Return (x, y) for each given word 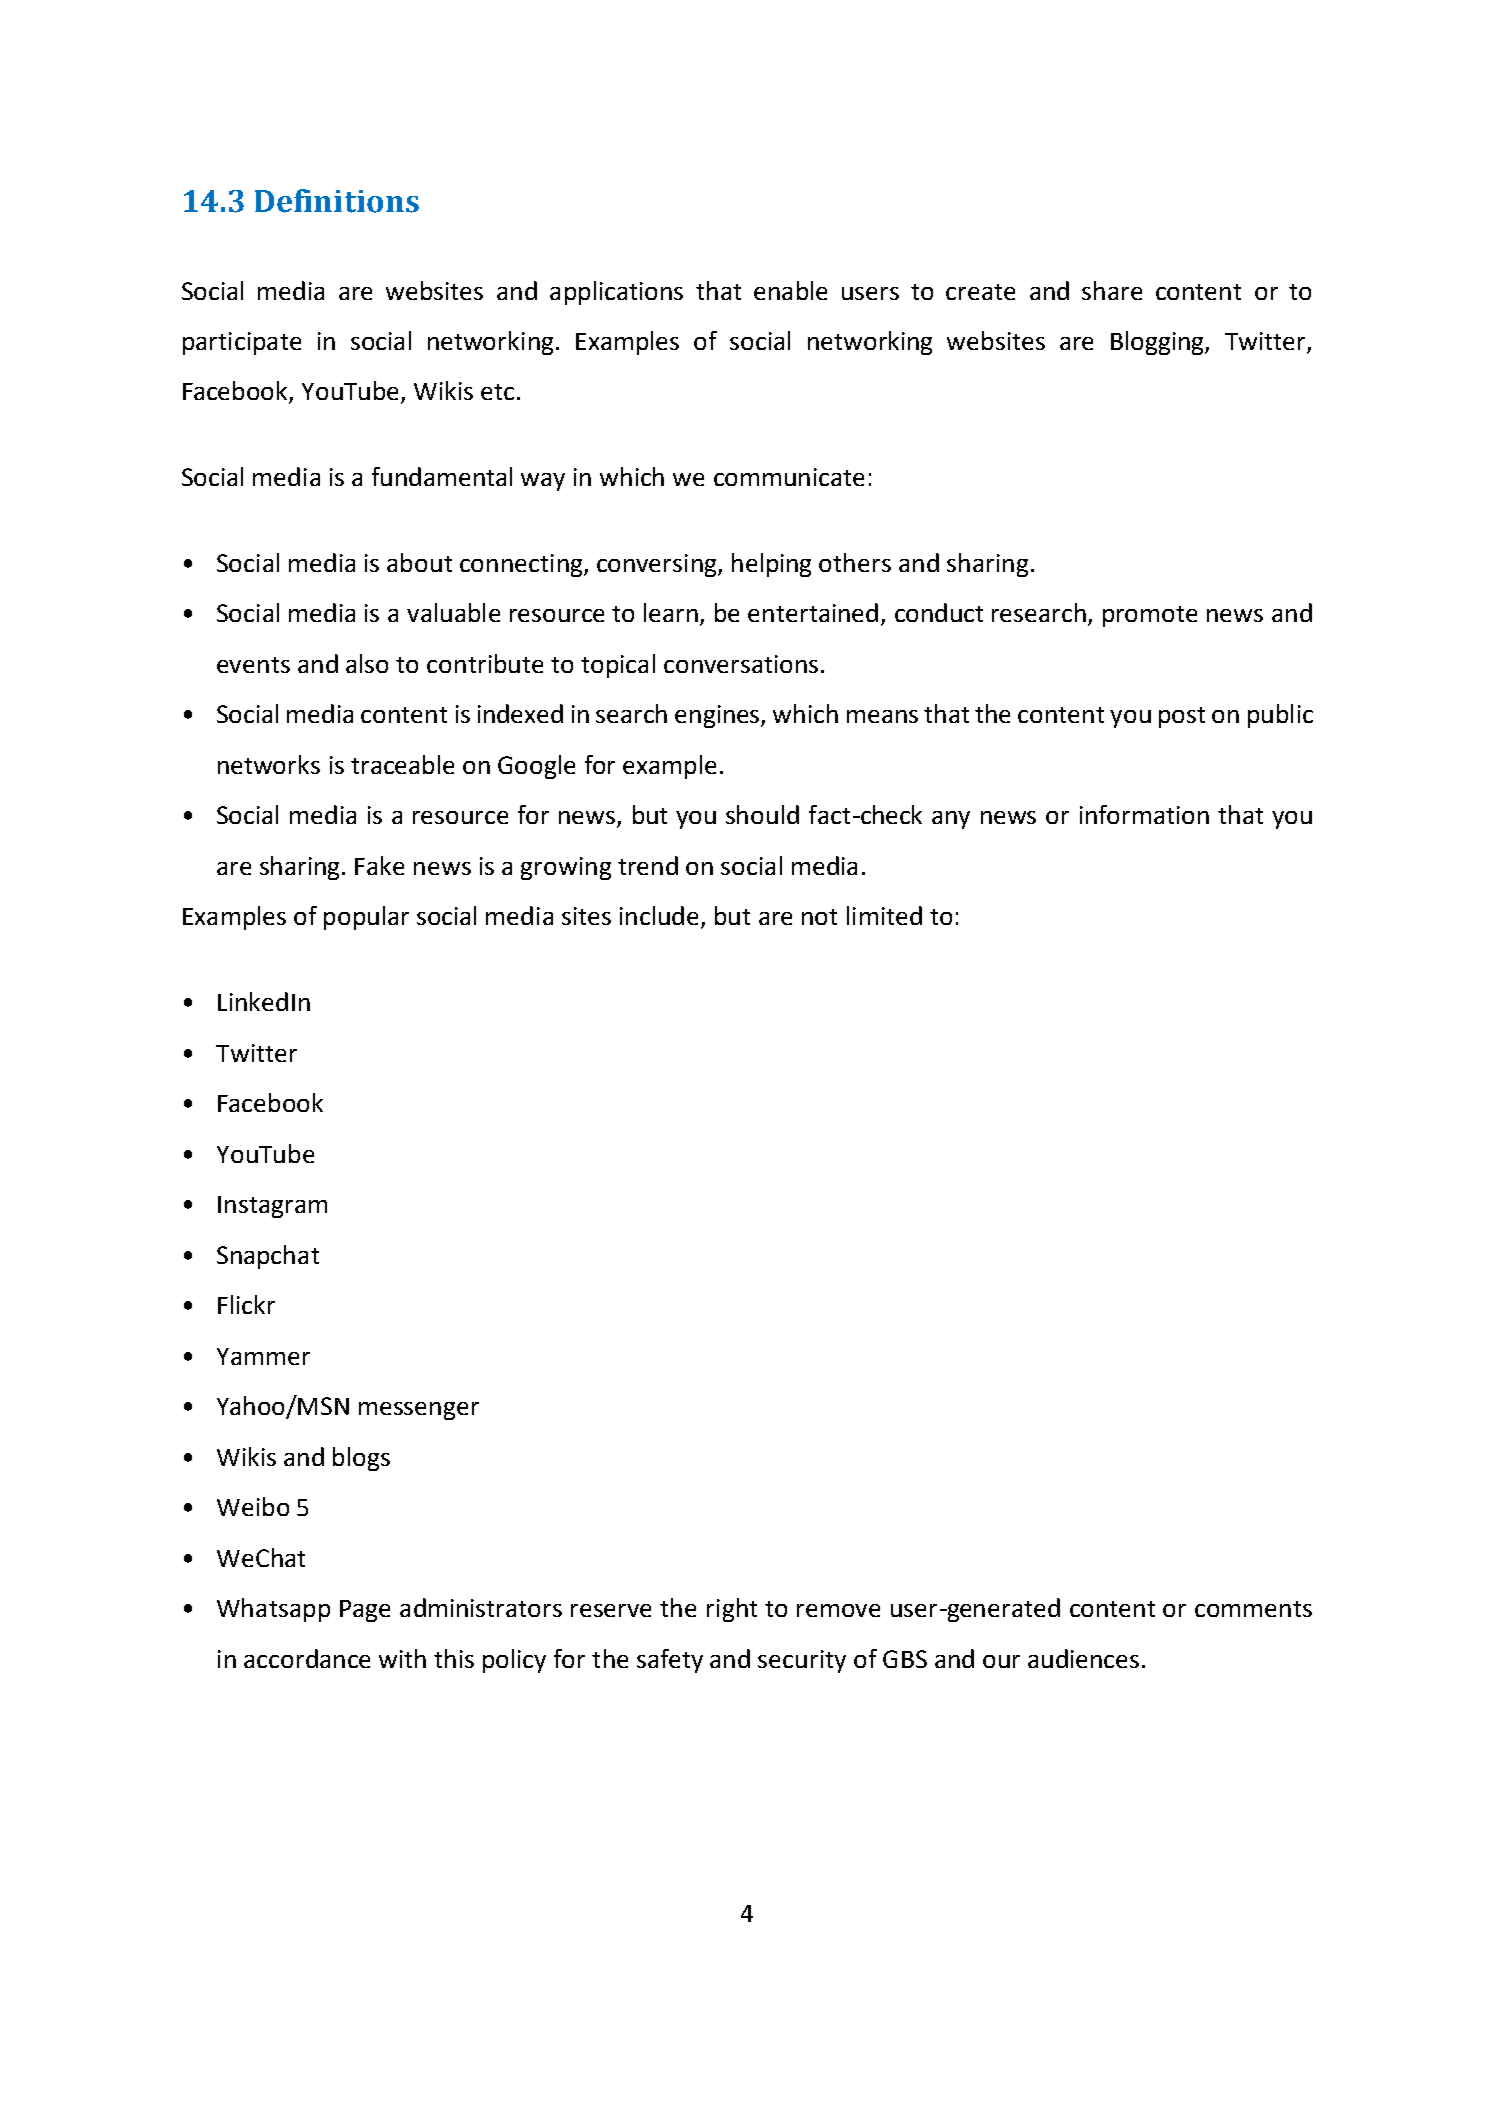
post (1182, 717)
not (819, 917)
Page (365, 1611)
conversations (741, 664)
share (1112, 290)
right (732, 1610)
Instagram (272, 1207)
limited (884, 915)
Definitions (337, 201)
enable (790, 290)
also (367, 663)
